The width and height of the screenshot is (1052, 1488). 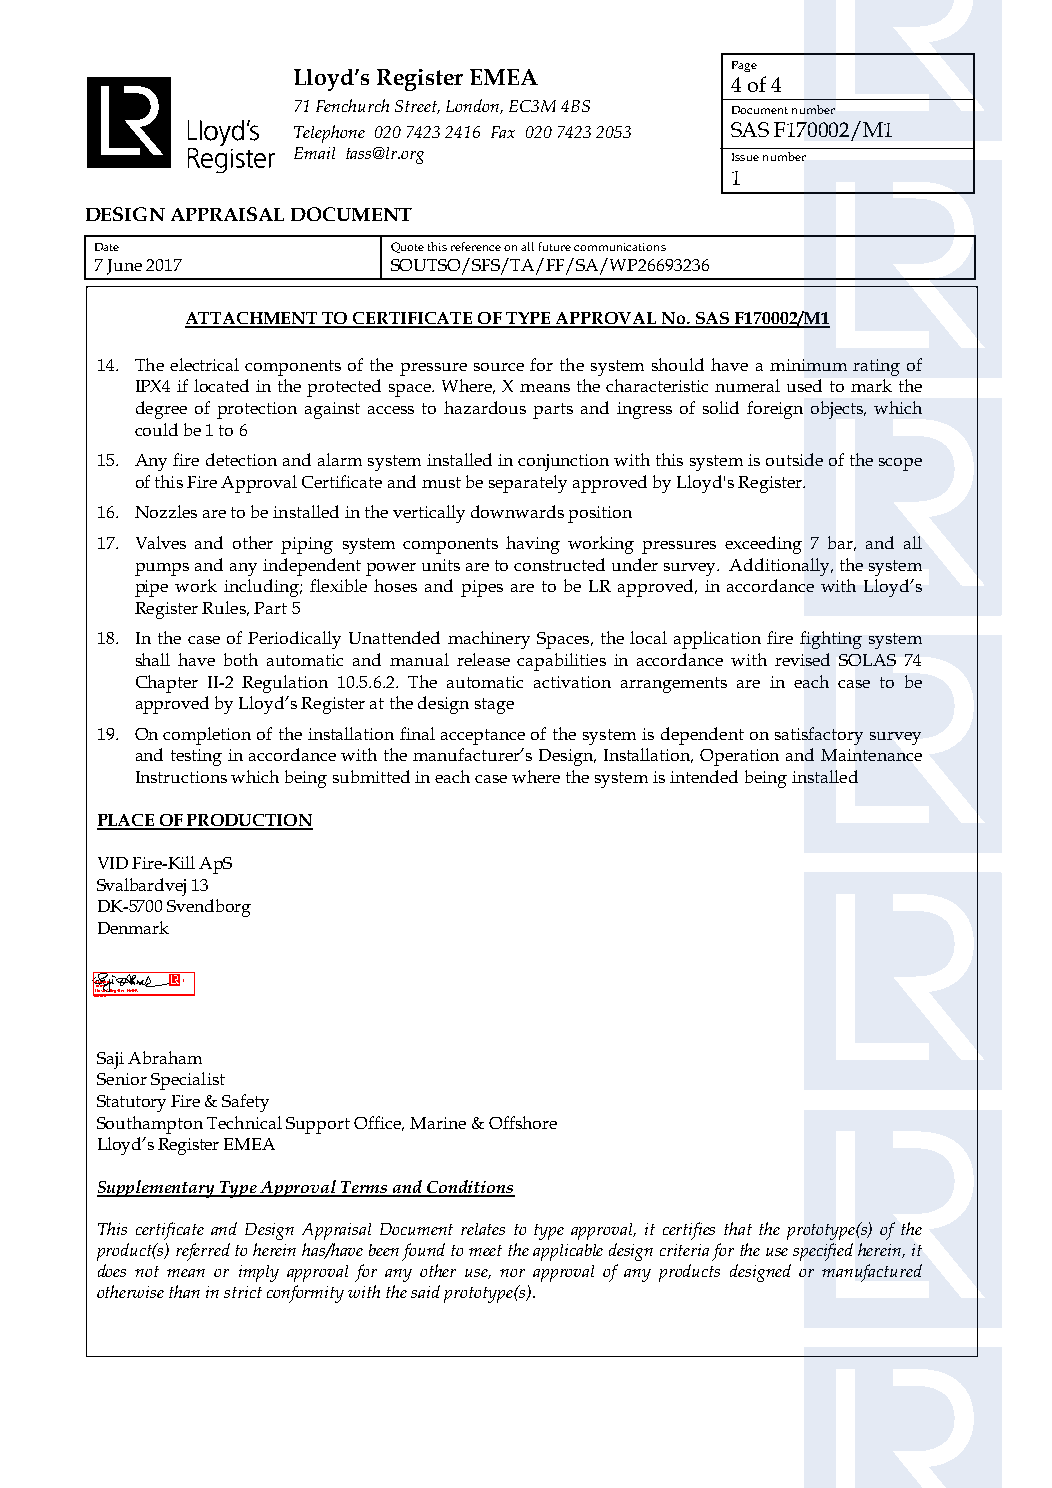 I want to click on specified, so click(x=823, y=1252).
